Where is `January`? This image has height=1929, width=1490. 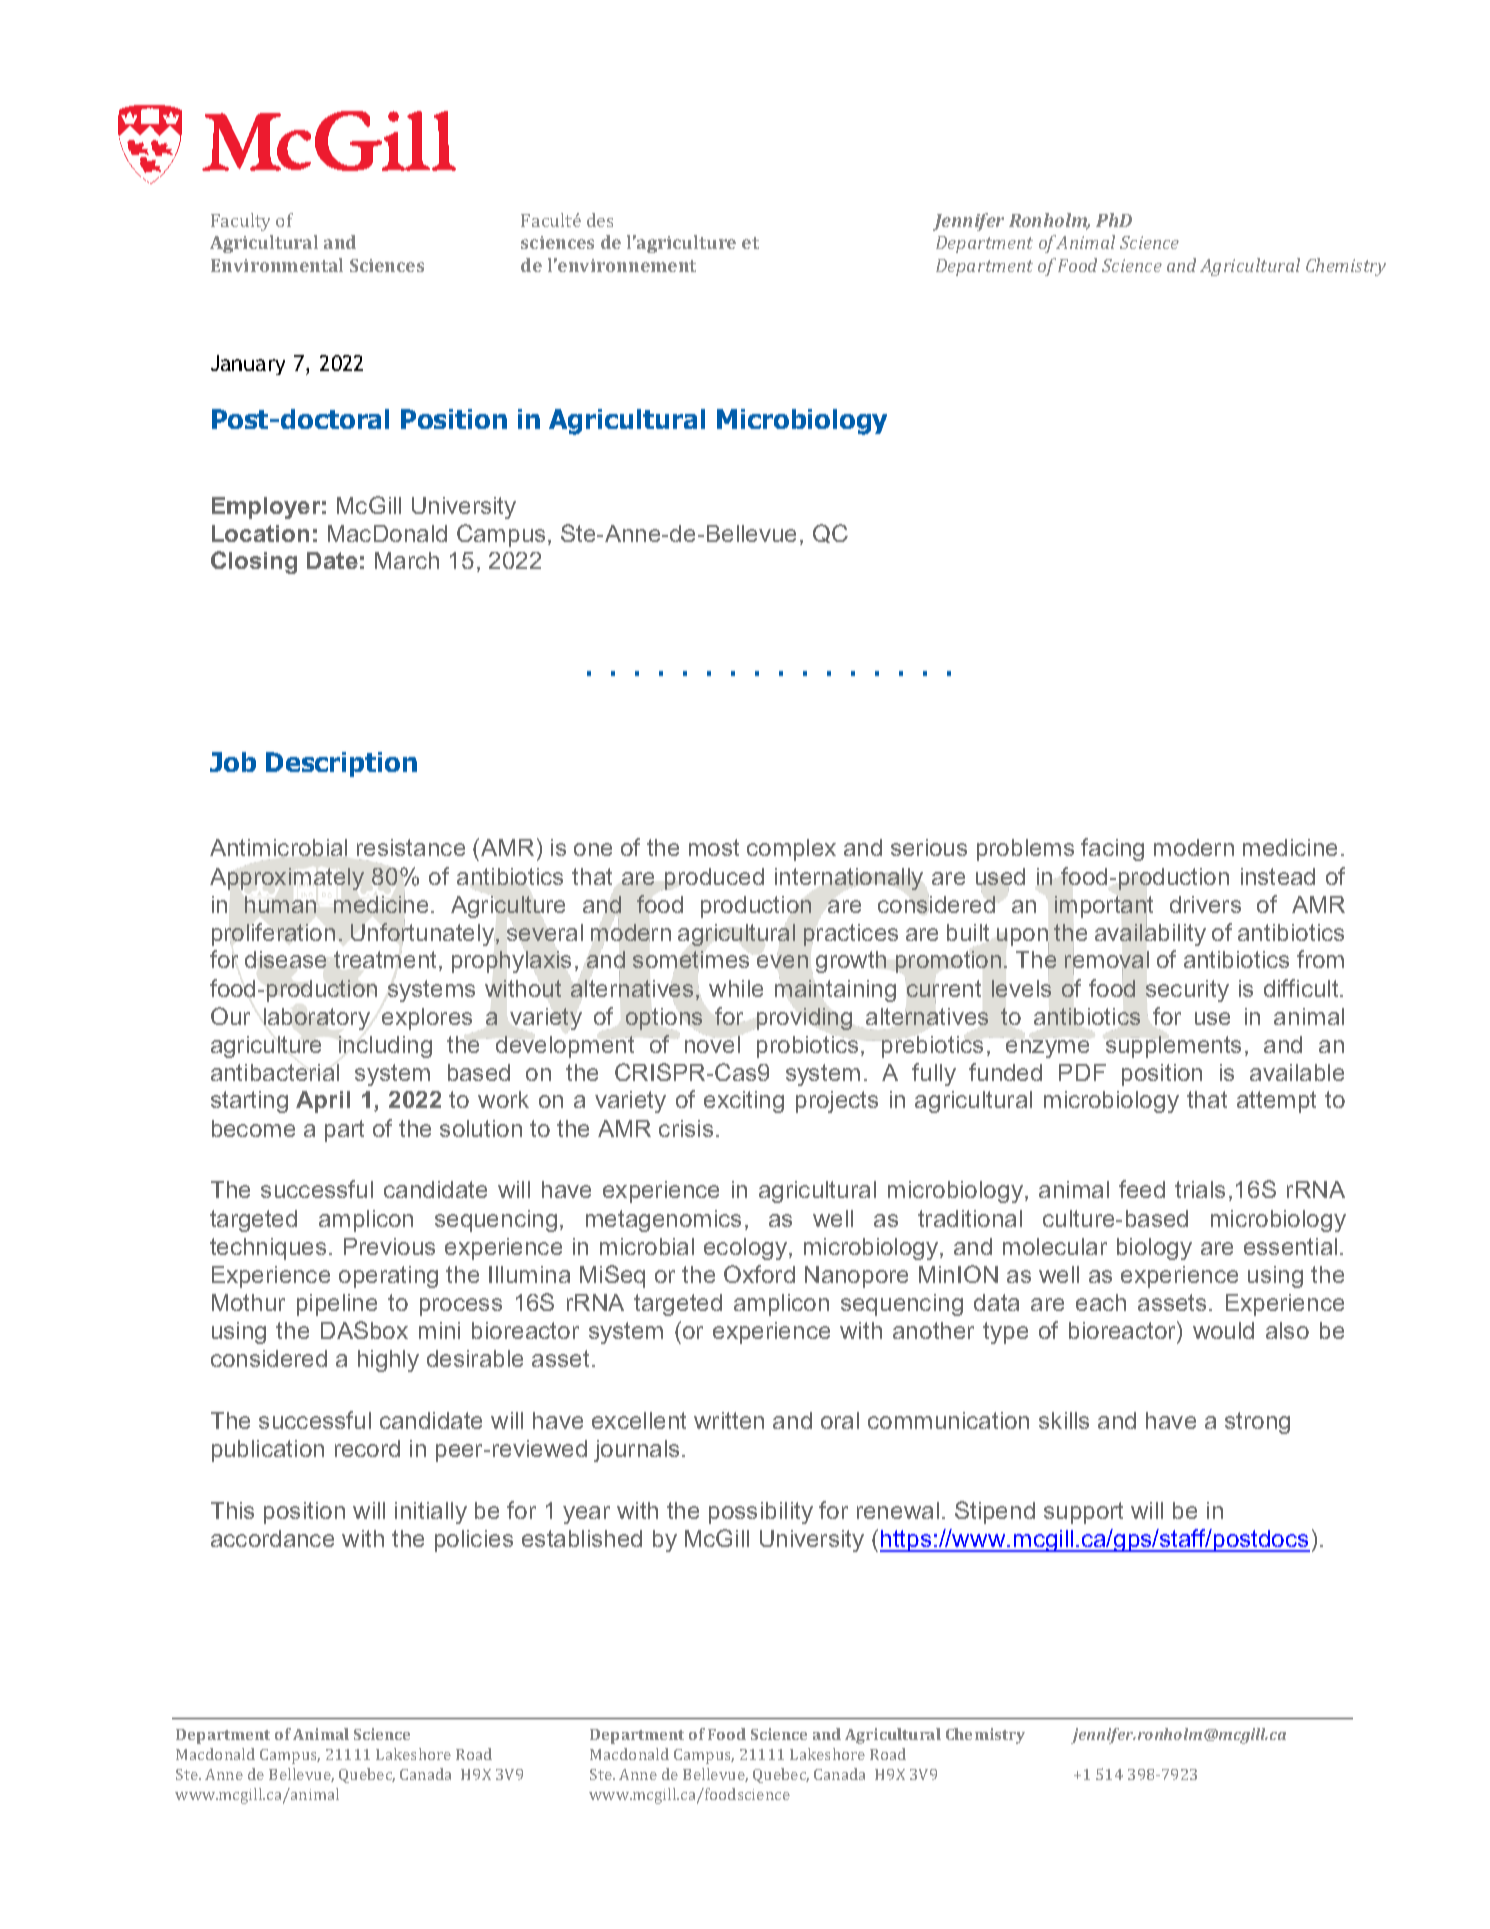 January is located at coordinates (248, 365).
